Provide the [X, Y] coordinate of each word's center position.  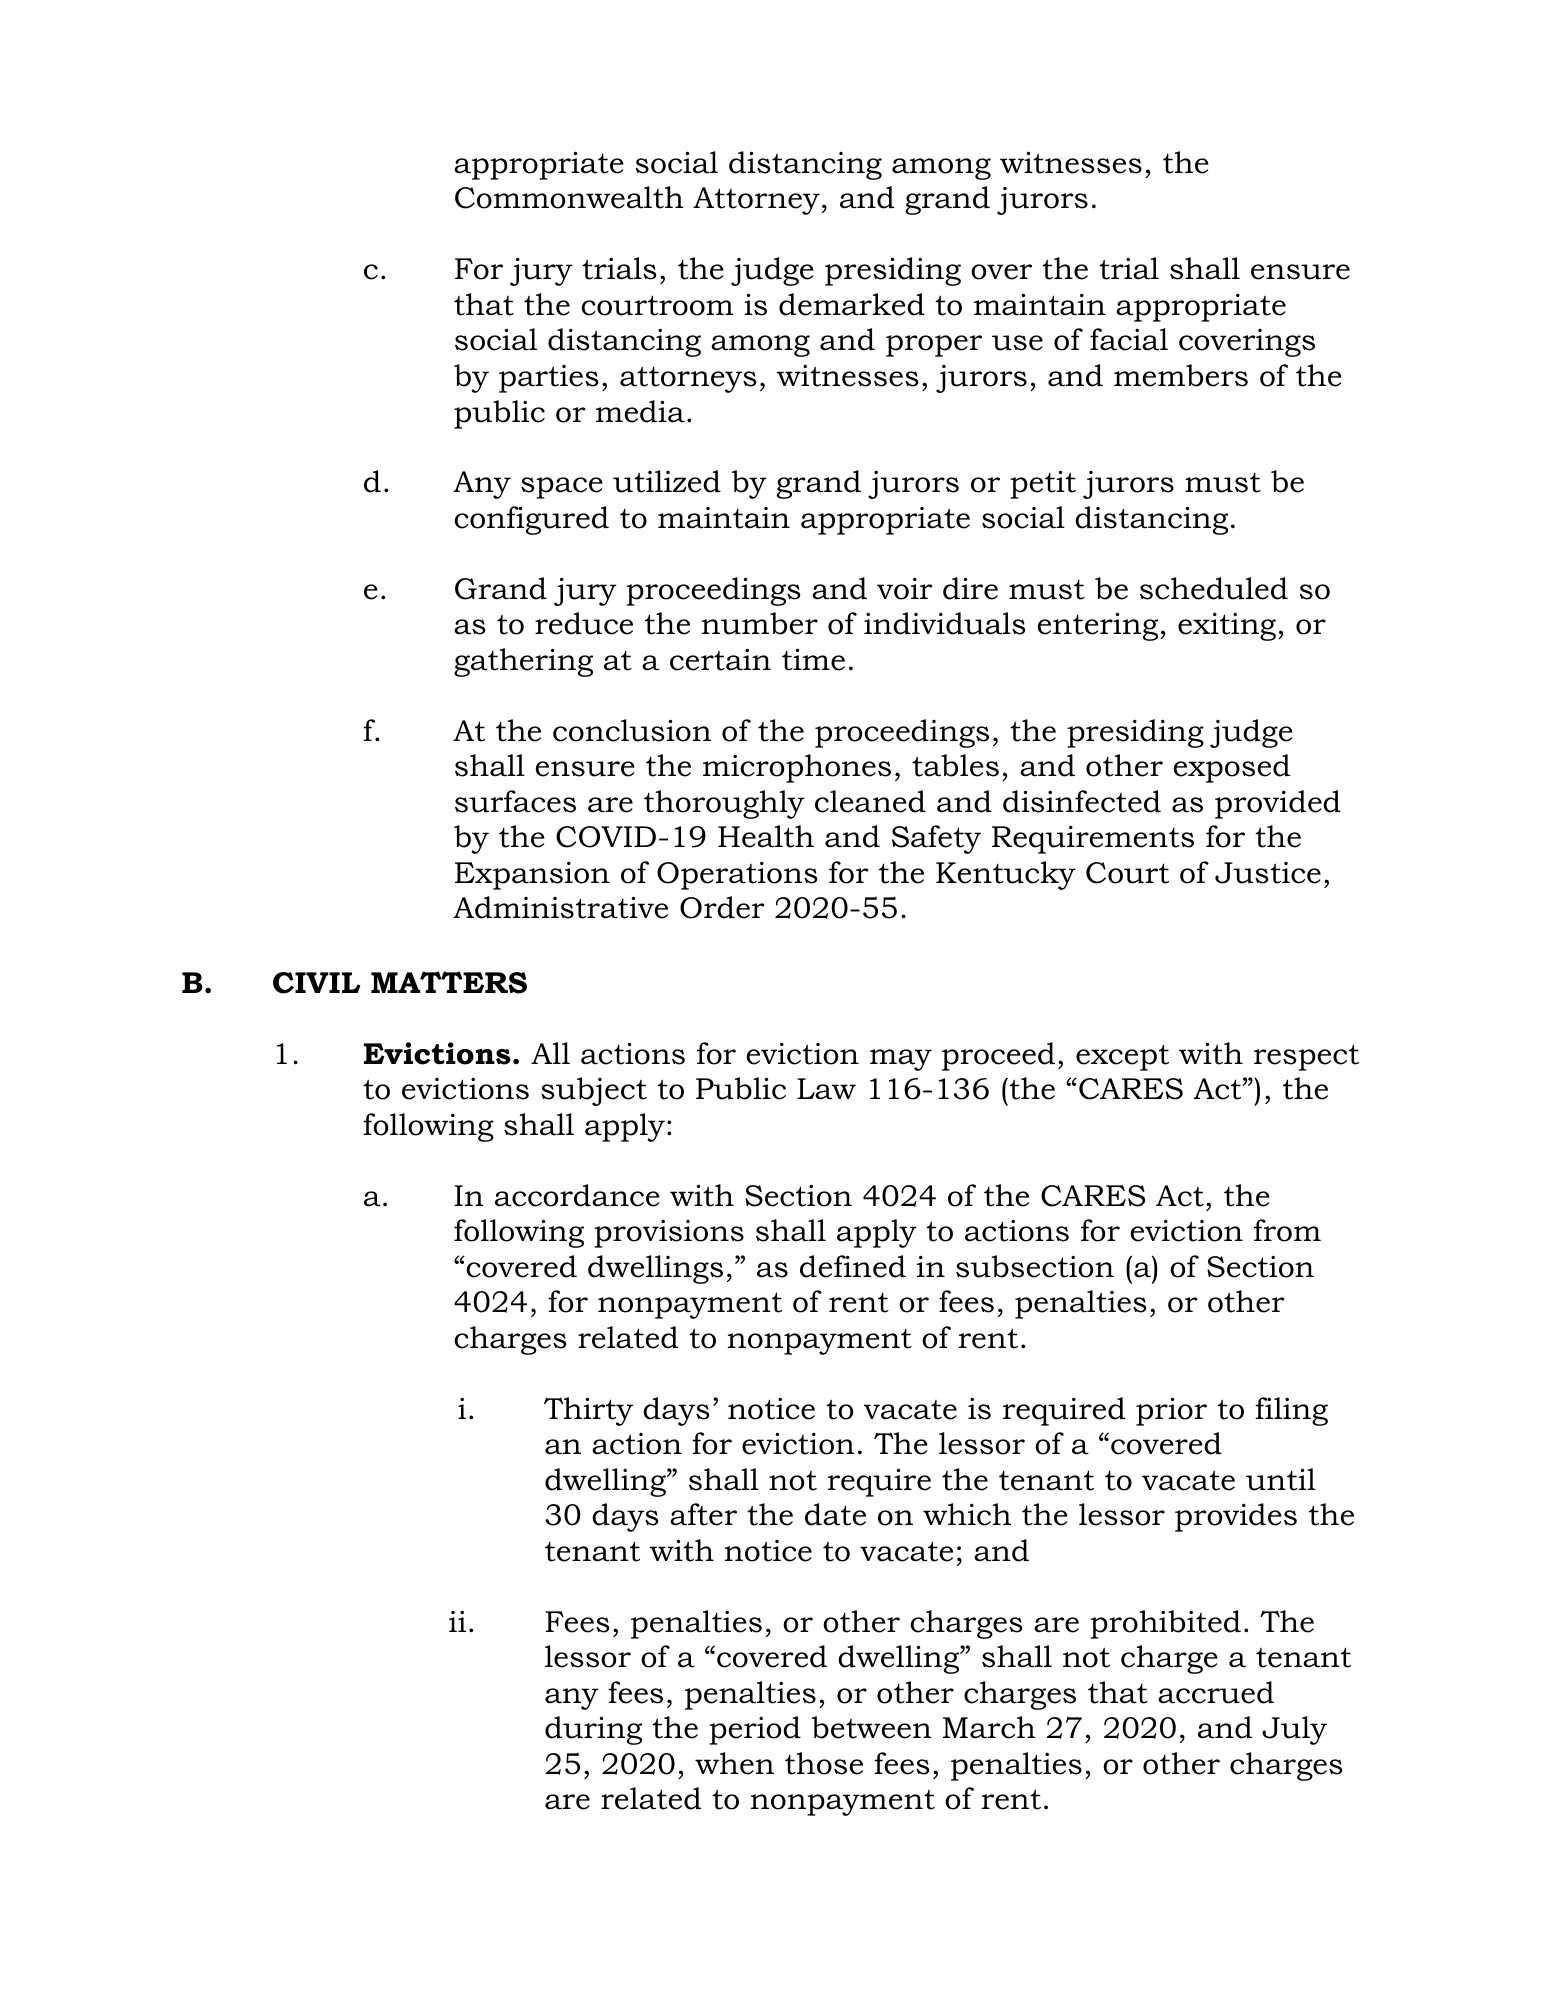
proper [934, 346]
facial [1129, 339]
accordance [577, 1195]
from [1287, 1230]
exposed [1232, 768]
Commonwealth [569, 197]
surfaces [515, 801]
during [593, 1730]
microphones [797, 768]
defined [853, 1266]
